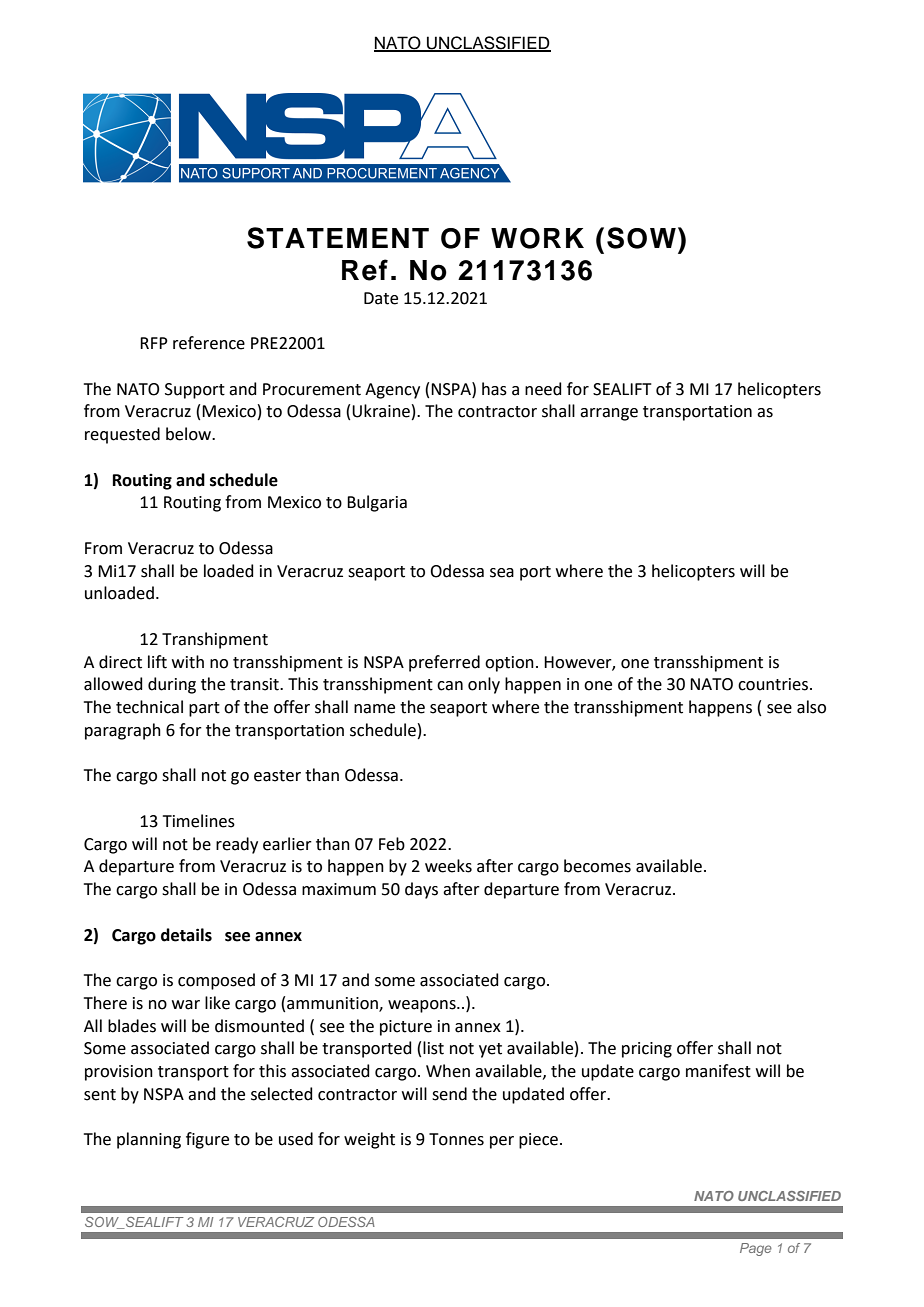  What do you see at coordinates (421, 890) in the screenshot?
I see `days` at bounding box center [421, 890].
